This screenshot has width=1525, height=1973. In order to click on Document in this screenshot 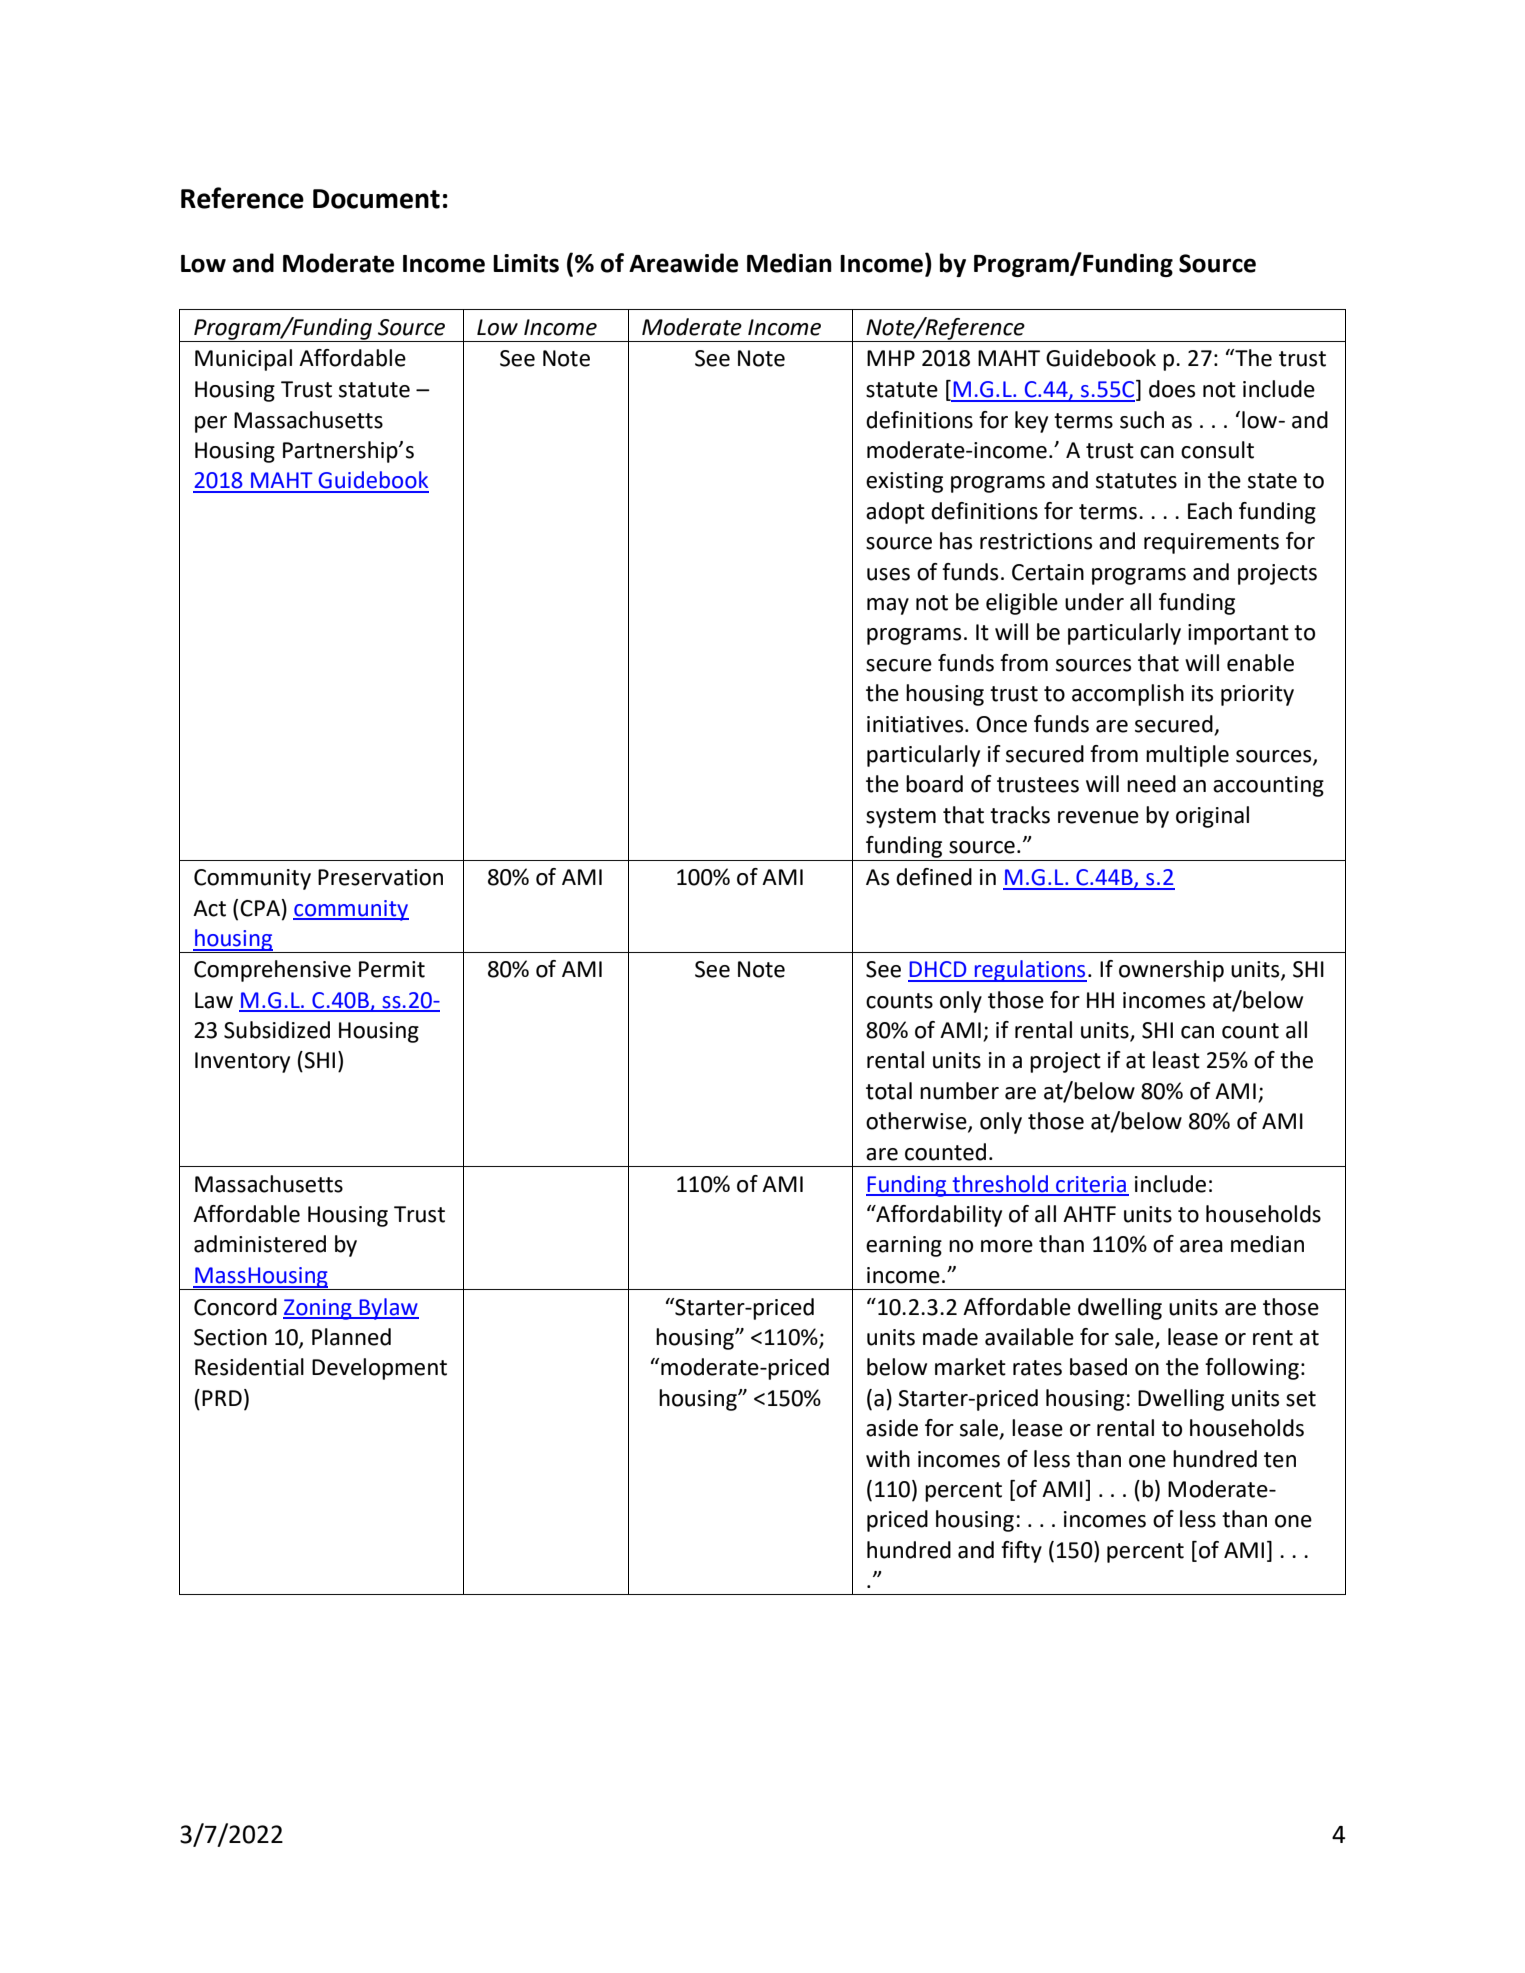, I will do `click(376, 199)`.
